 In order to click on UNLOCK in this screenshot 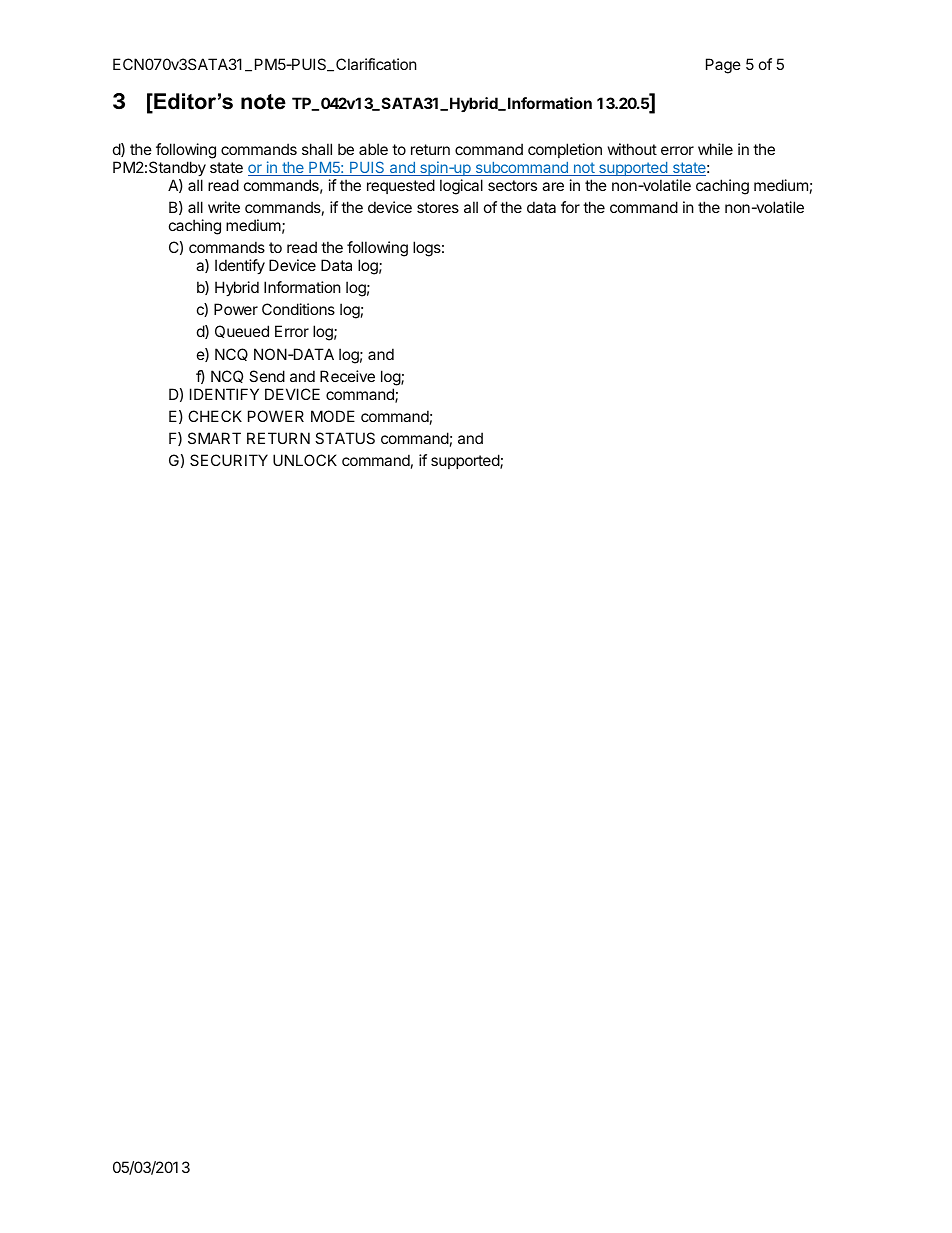, I will do `click(305, 460)`.
